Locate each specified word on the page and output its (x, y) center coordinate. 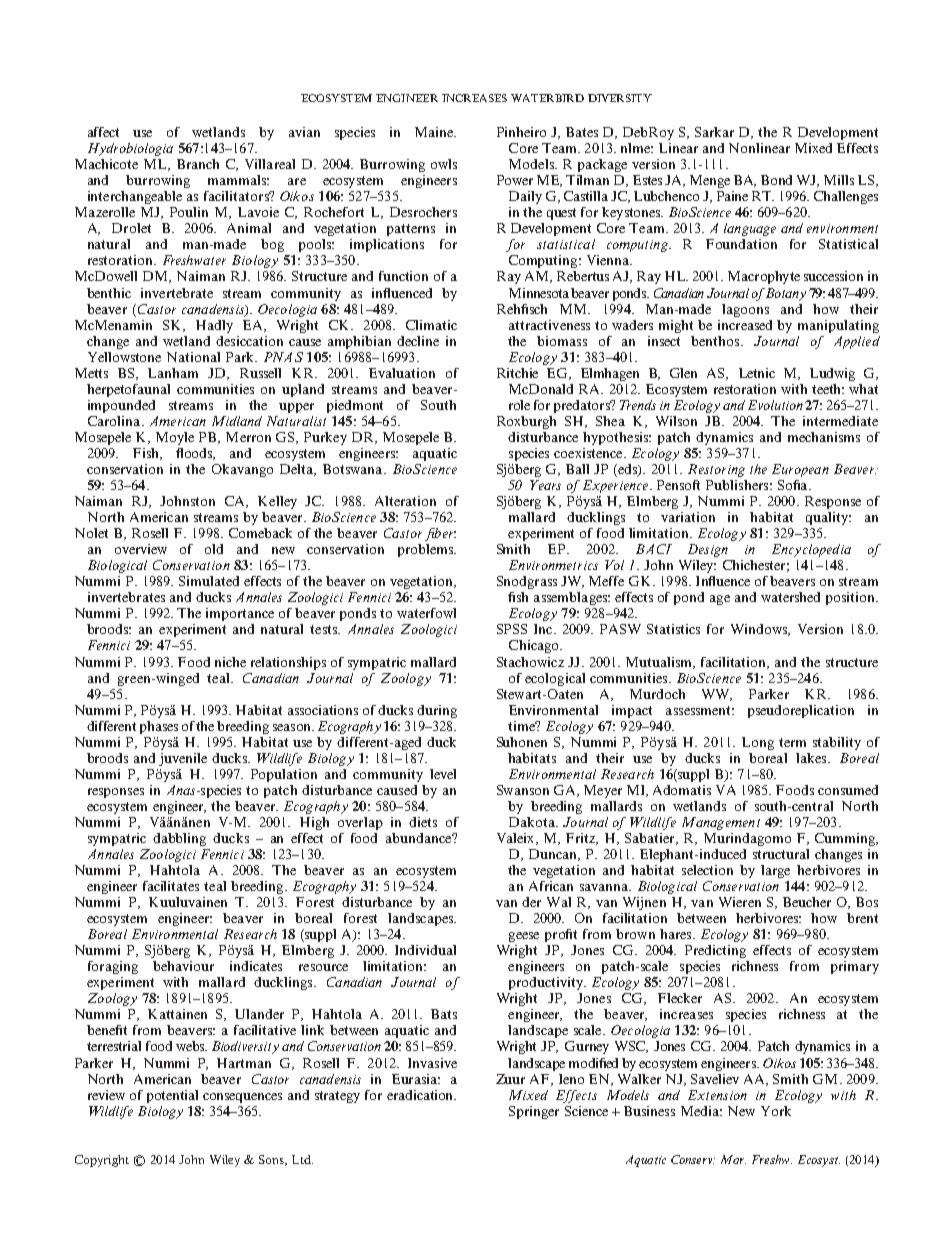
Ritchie (517, 373)
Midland (237, 421)
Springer (534, 1112)
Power (515, 180)
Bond (776, 180)
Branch (198, 164)
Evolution (775, 405)
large (775, 871)
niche (230, 662)
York (776, 1111)
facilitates (171, 886)
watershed (790, 597)
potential (172, 1096)
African (551, 886)
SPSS (512, 629)
